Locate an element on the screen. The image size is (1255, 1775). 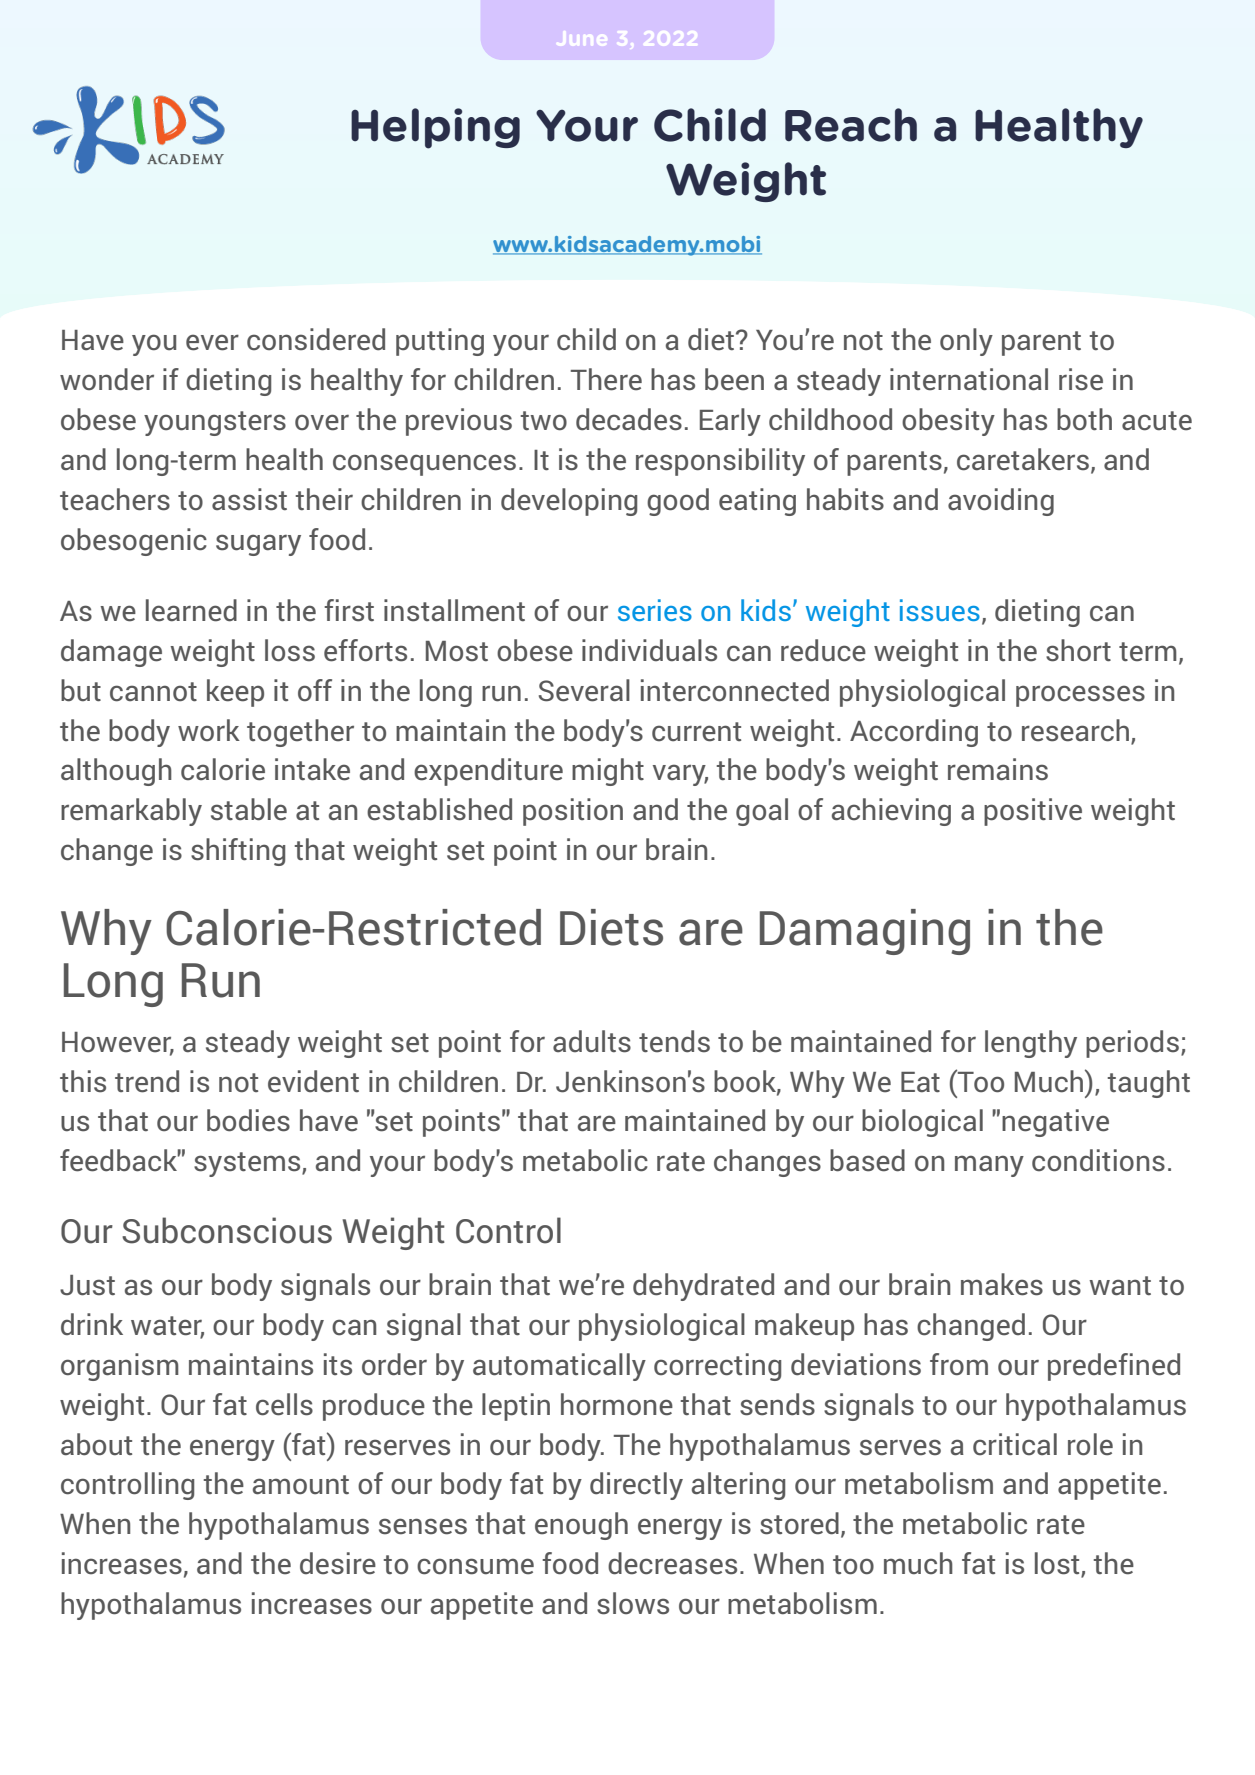
desire is located at coordinates (338, 1563).
